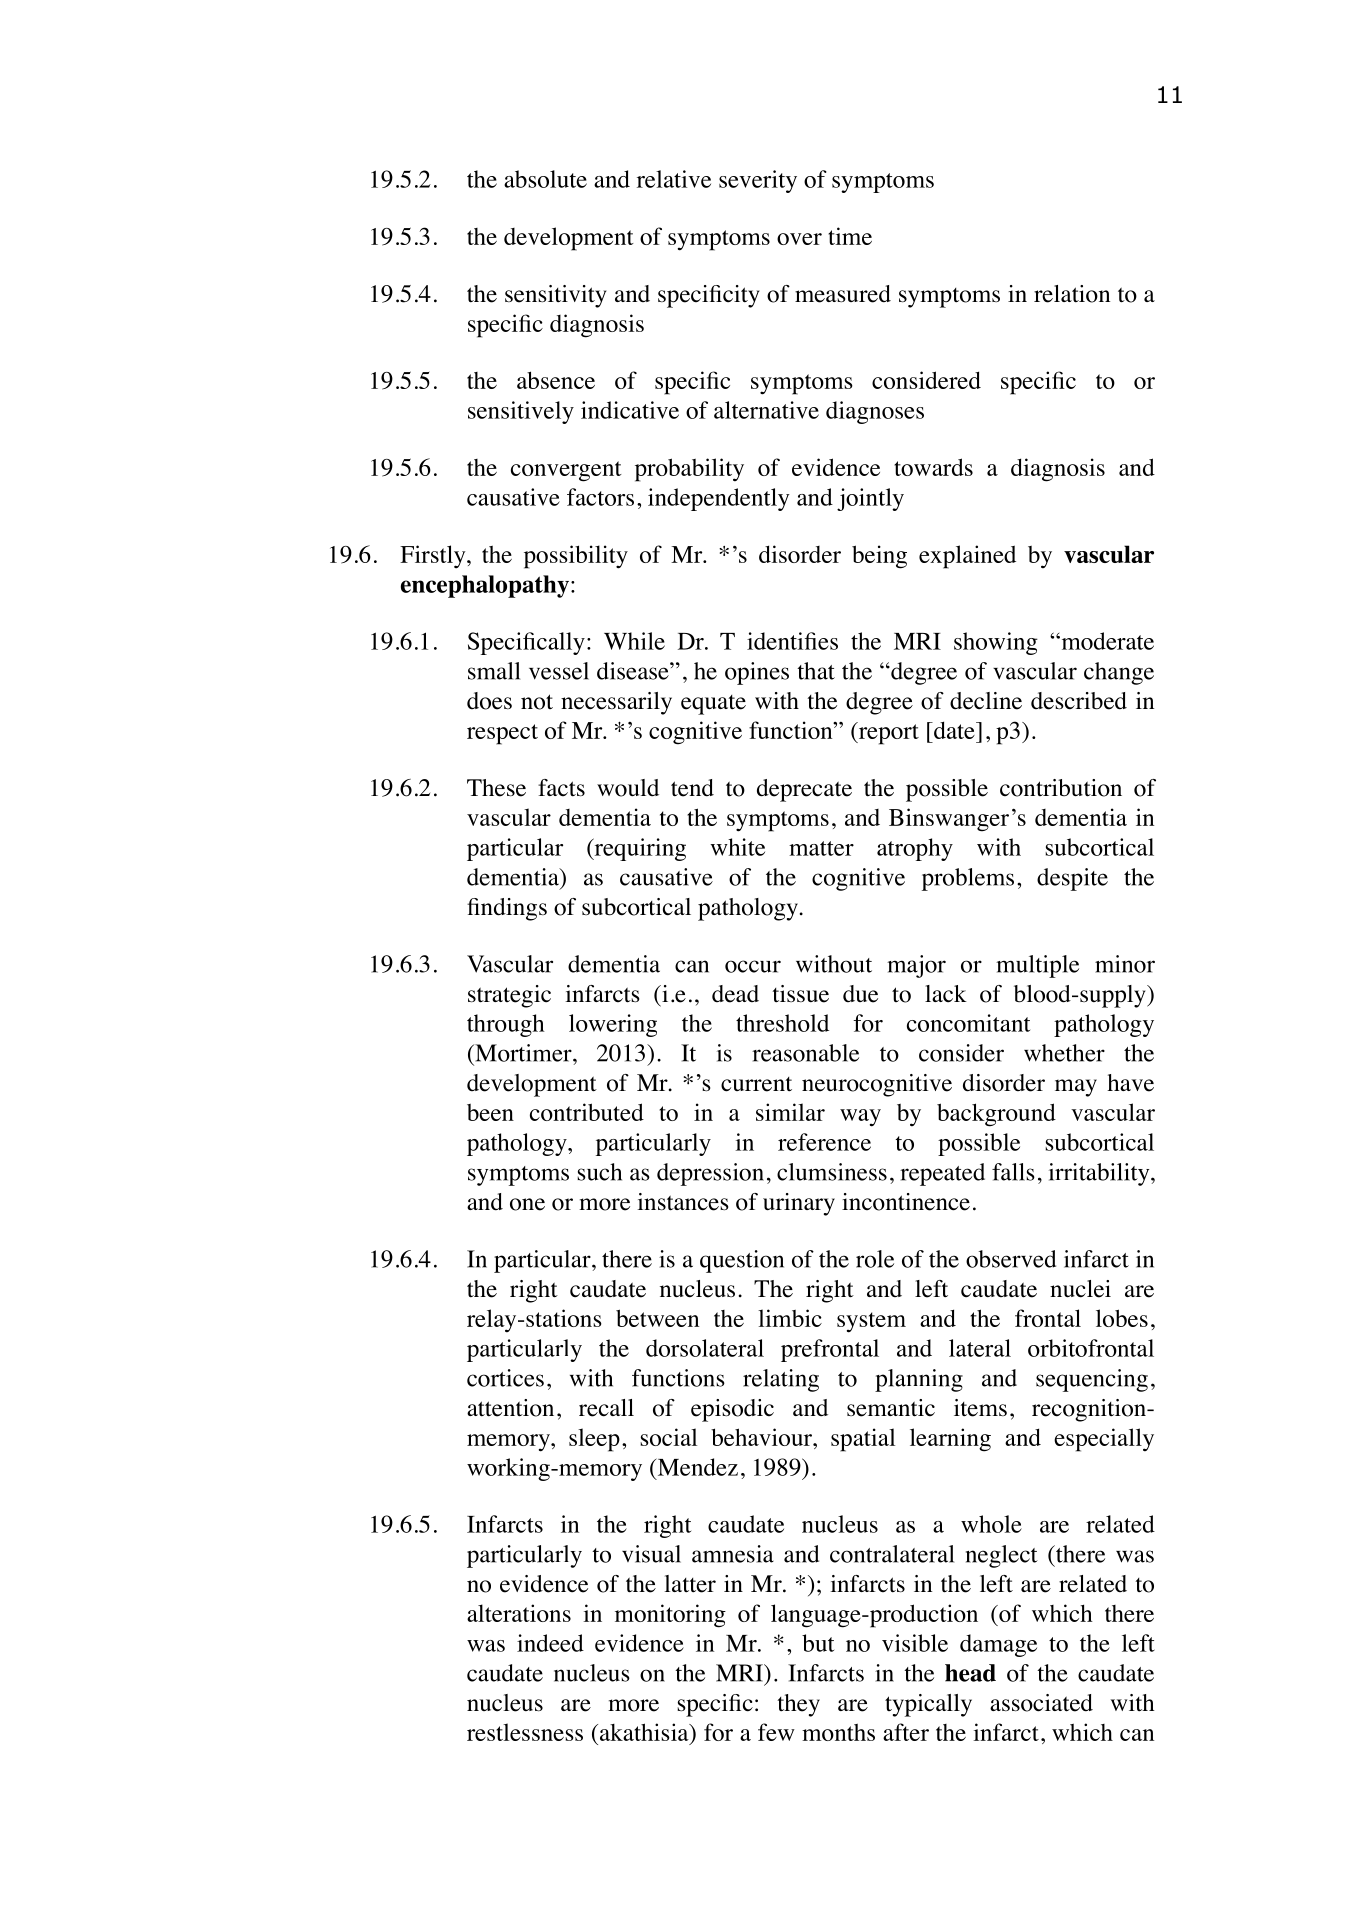 The height and width of the page is (1926, 1361). What do you see at coordinates (799, 1204) in the page?
I see `urinary` at bounding box center [799, 1204].
